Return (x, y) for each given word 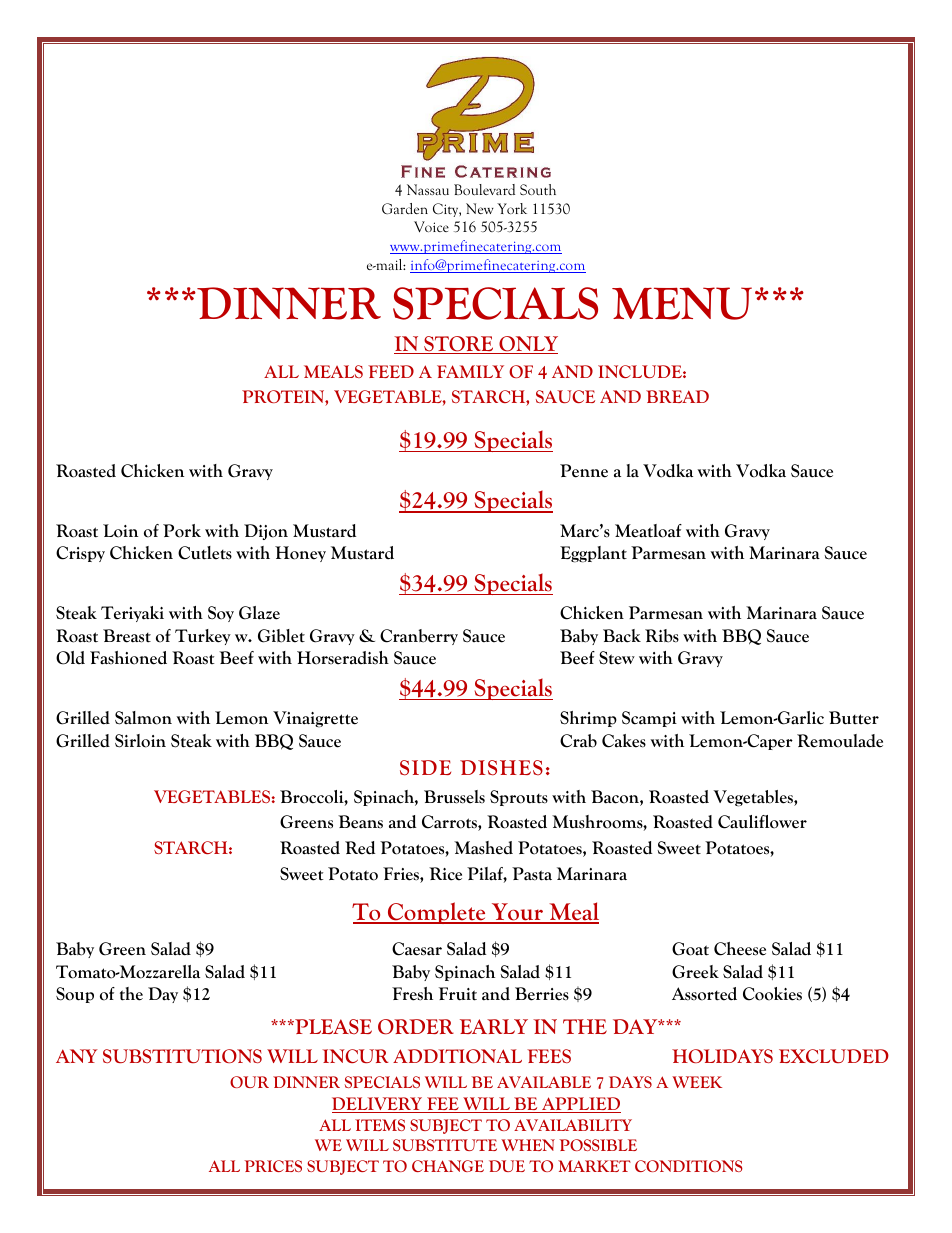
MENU (682, 303)
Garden (405, 208)
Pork (182, 531)
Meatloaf (648, 531)
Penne (584, 471)
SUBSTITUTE (445, 1145)
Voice (431, 227)
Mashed (483, 848)
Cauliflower (762, 822)
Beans (360, 822)
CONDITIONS (689, 1166)
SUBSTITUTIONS (182, 1056)
